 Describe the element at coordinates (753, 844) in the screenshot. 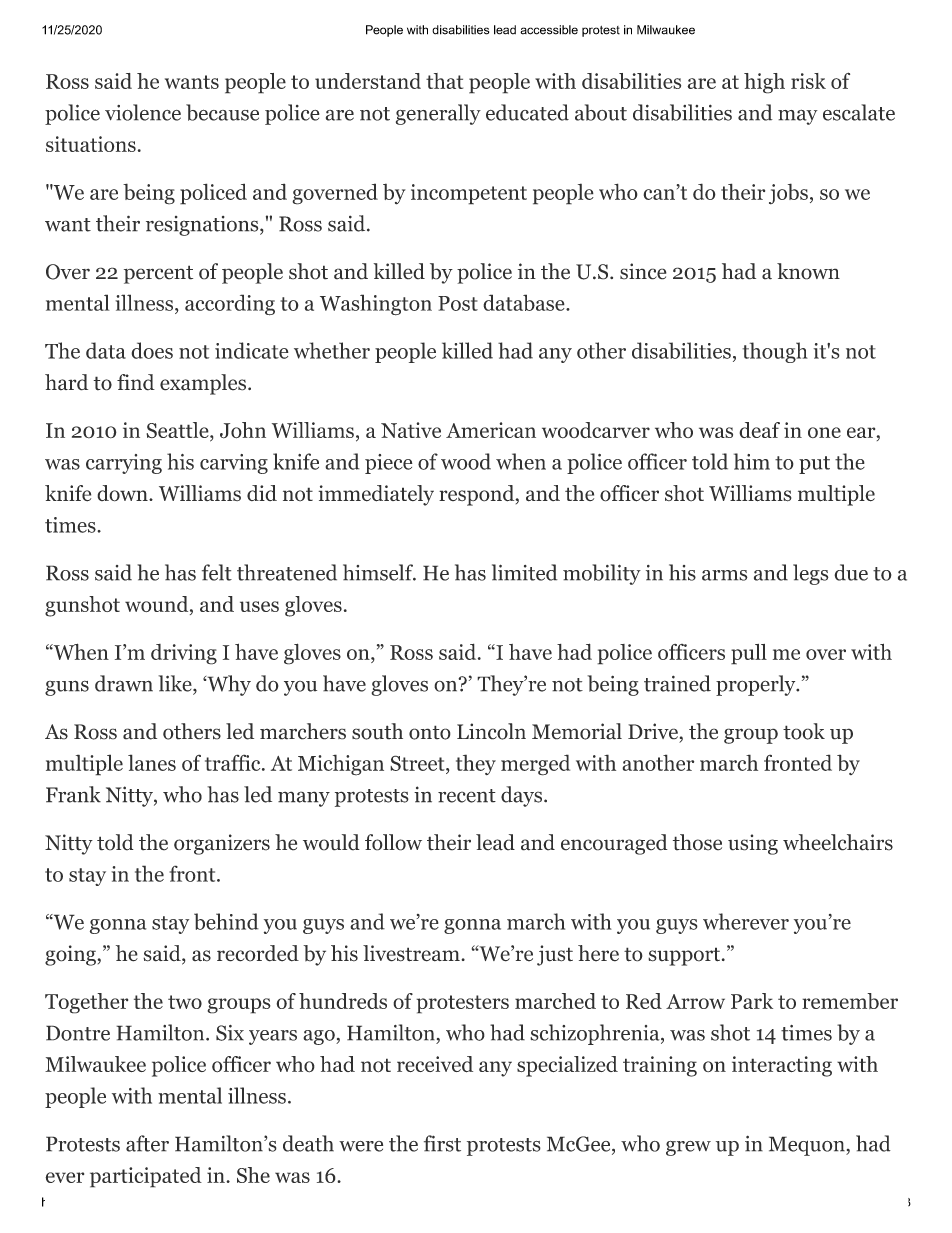

I see `using` at that location.
